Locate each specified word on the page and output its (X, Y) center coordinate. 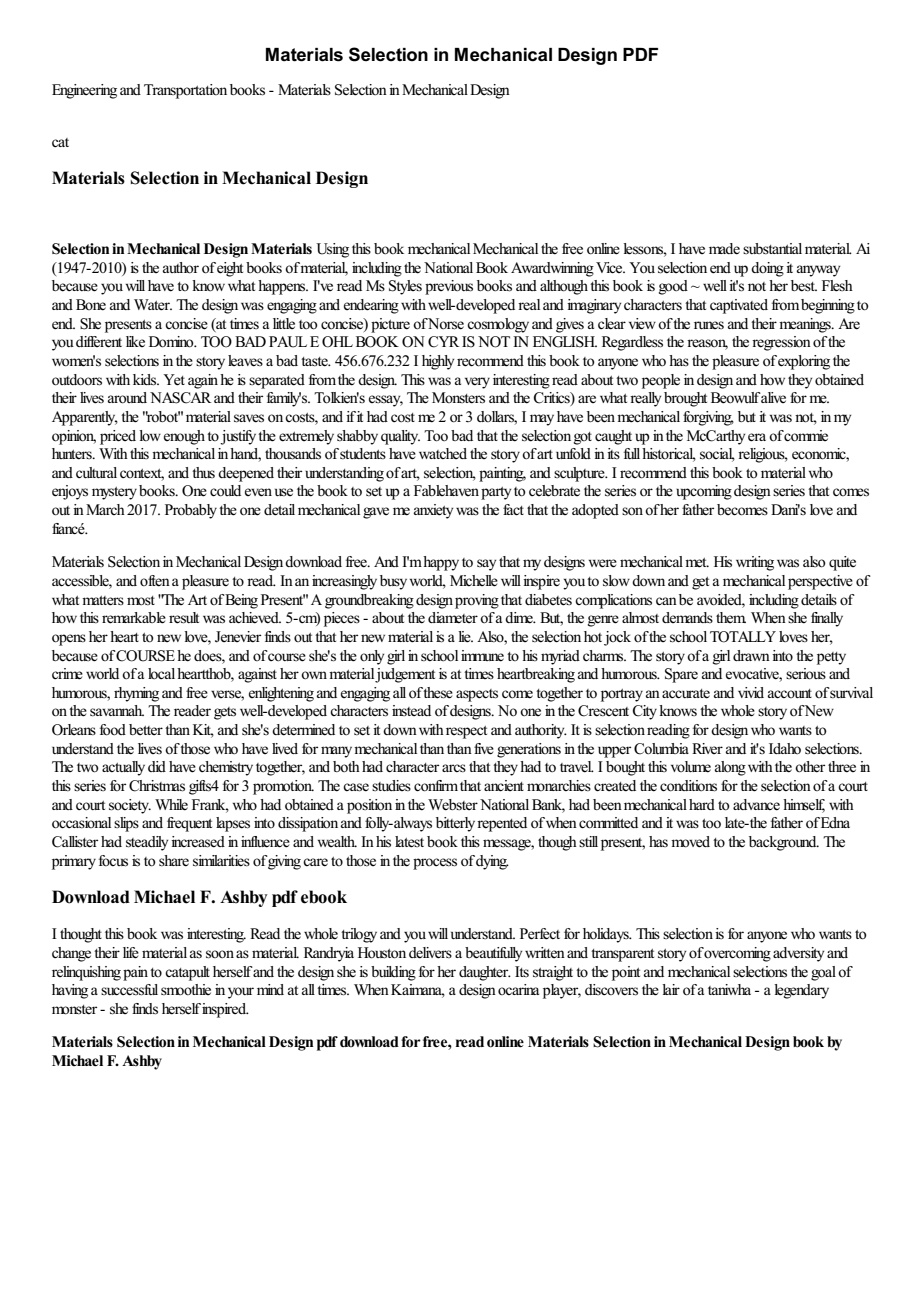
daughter (485, 973)
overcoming (737, 954)
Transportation (185, 91)
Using (332, 250)
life (131, 953)
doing (767, 269)
